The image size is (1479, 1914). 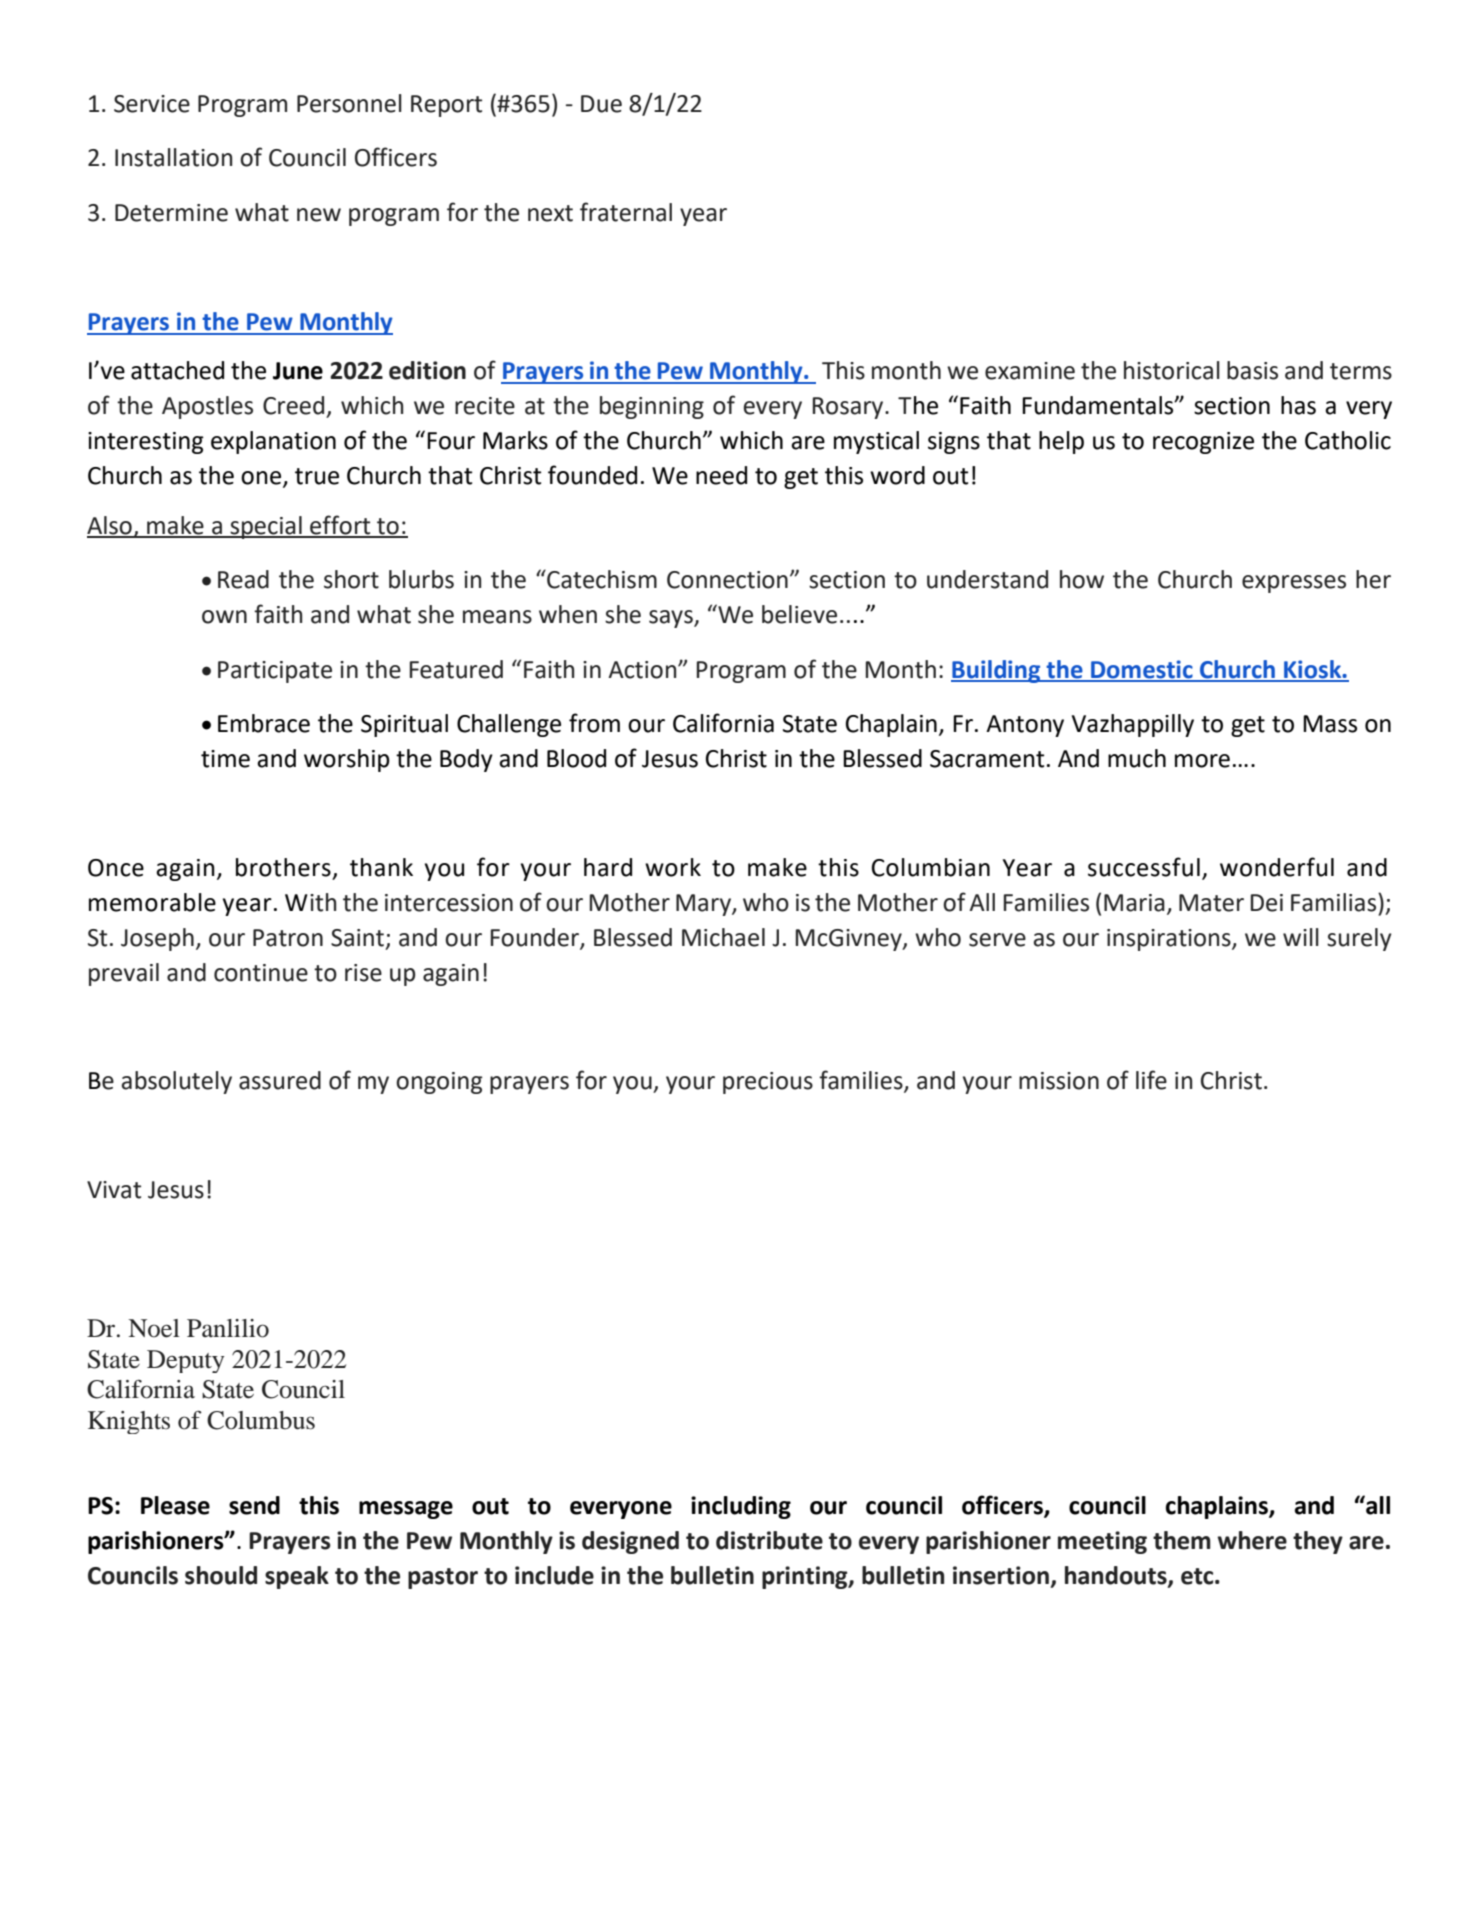 What do you see at coordinates (254, 1505) in the screenshot?
I see `send` at bounding box center [254, 1505].
